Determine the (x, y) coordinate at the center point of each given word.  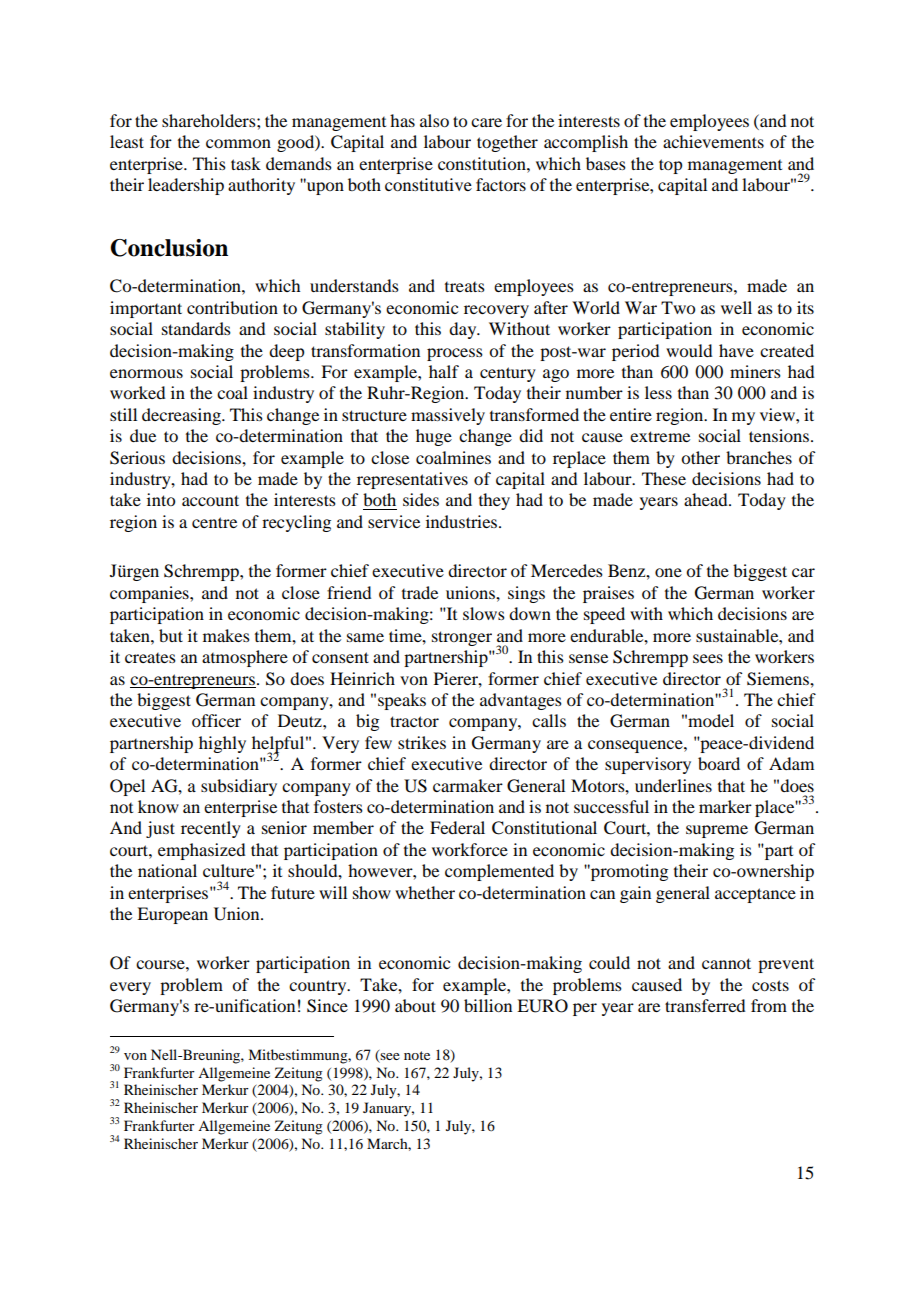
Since (327, 1006)
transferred (705, 1005)
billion (488, 1005)
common (238, 143)
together (507, 143)
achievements (713, 141)
